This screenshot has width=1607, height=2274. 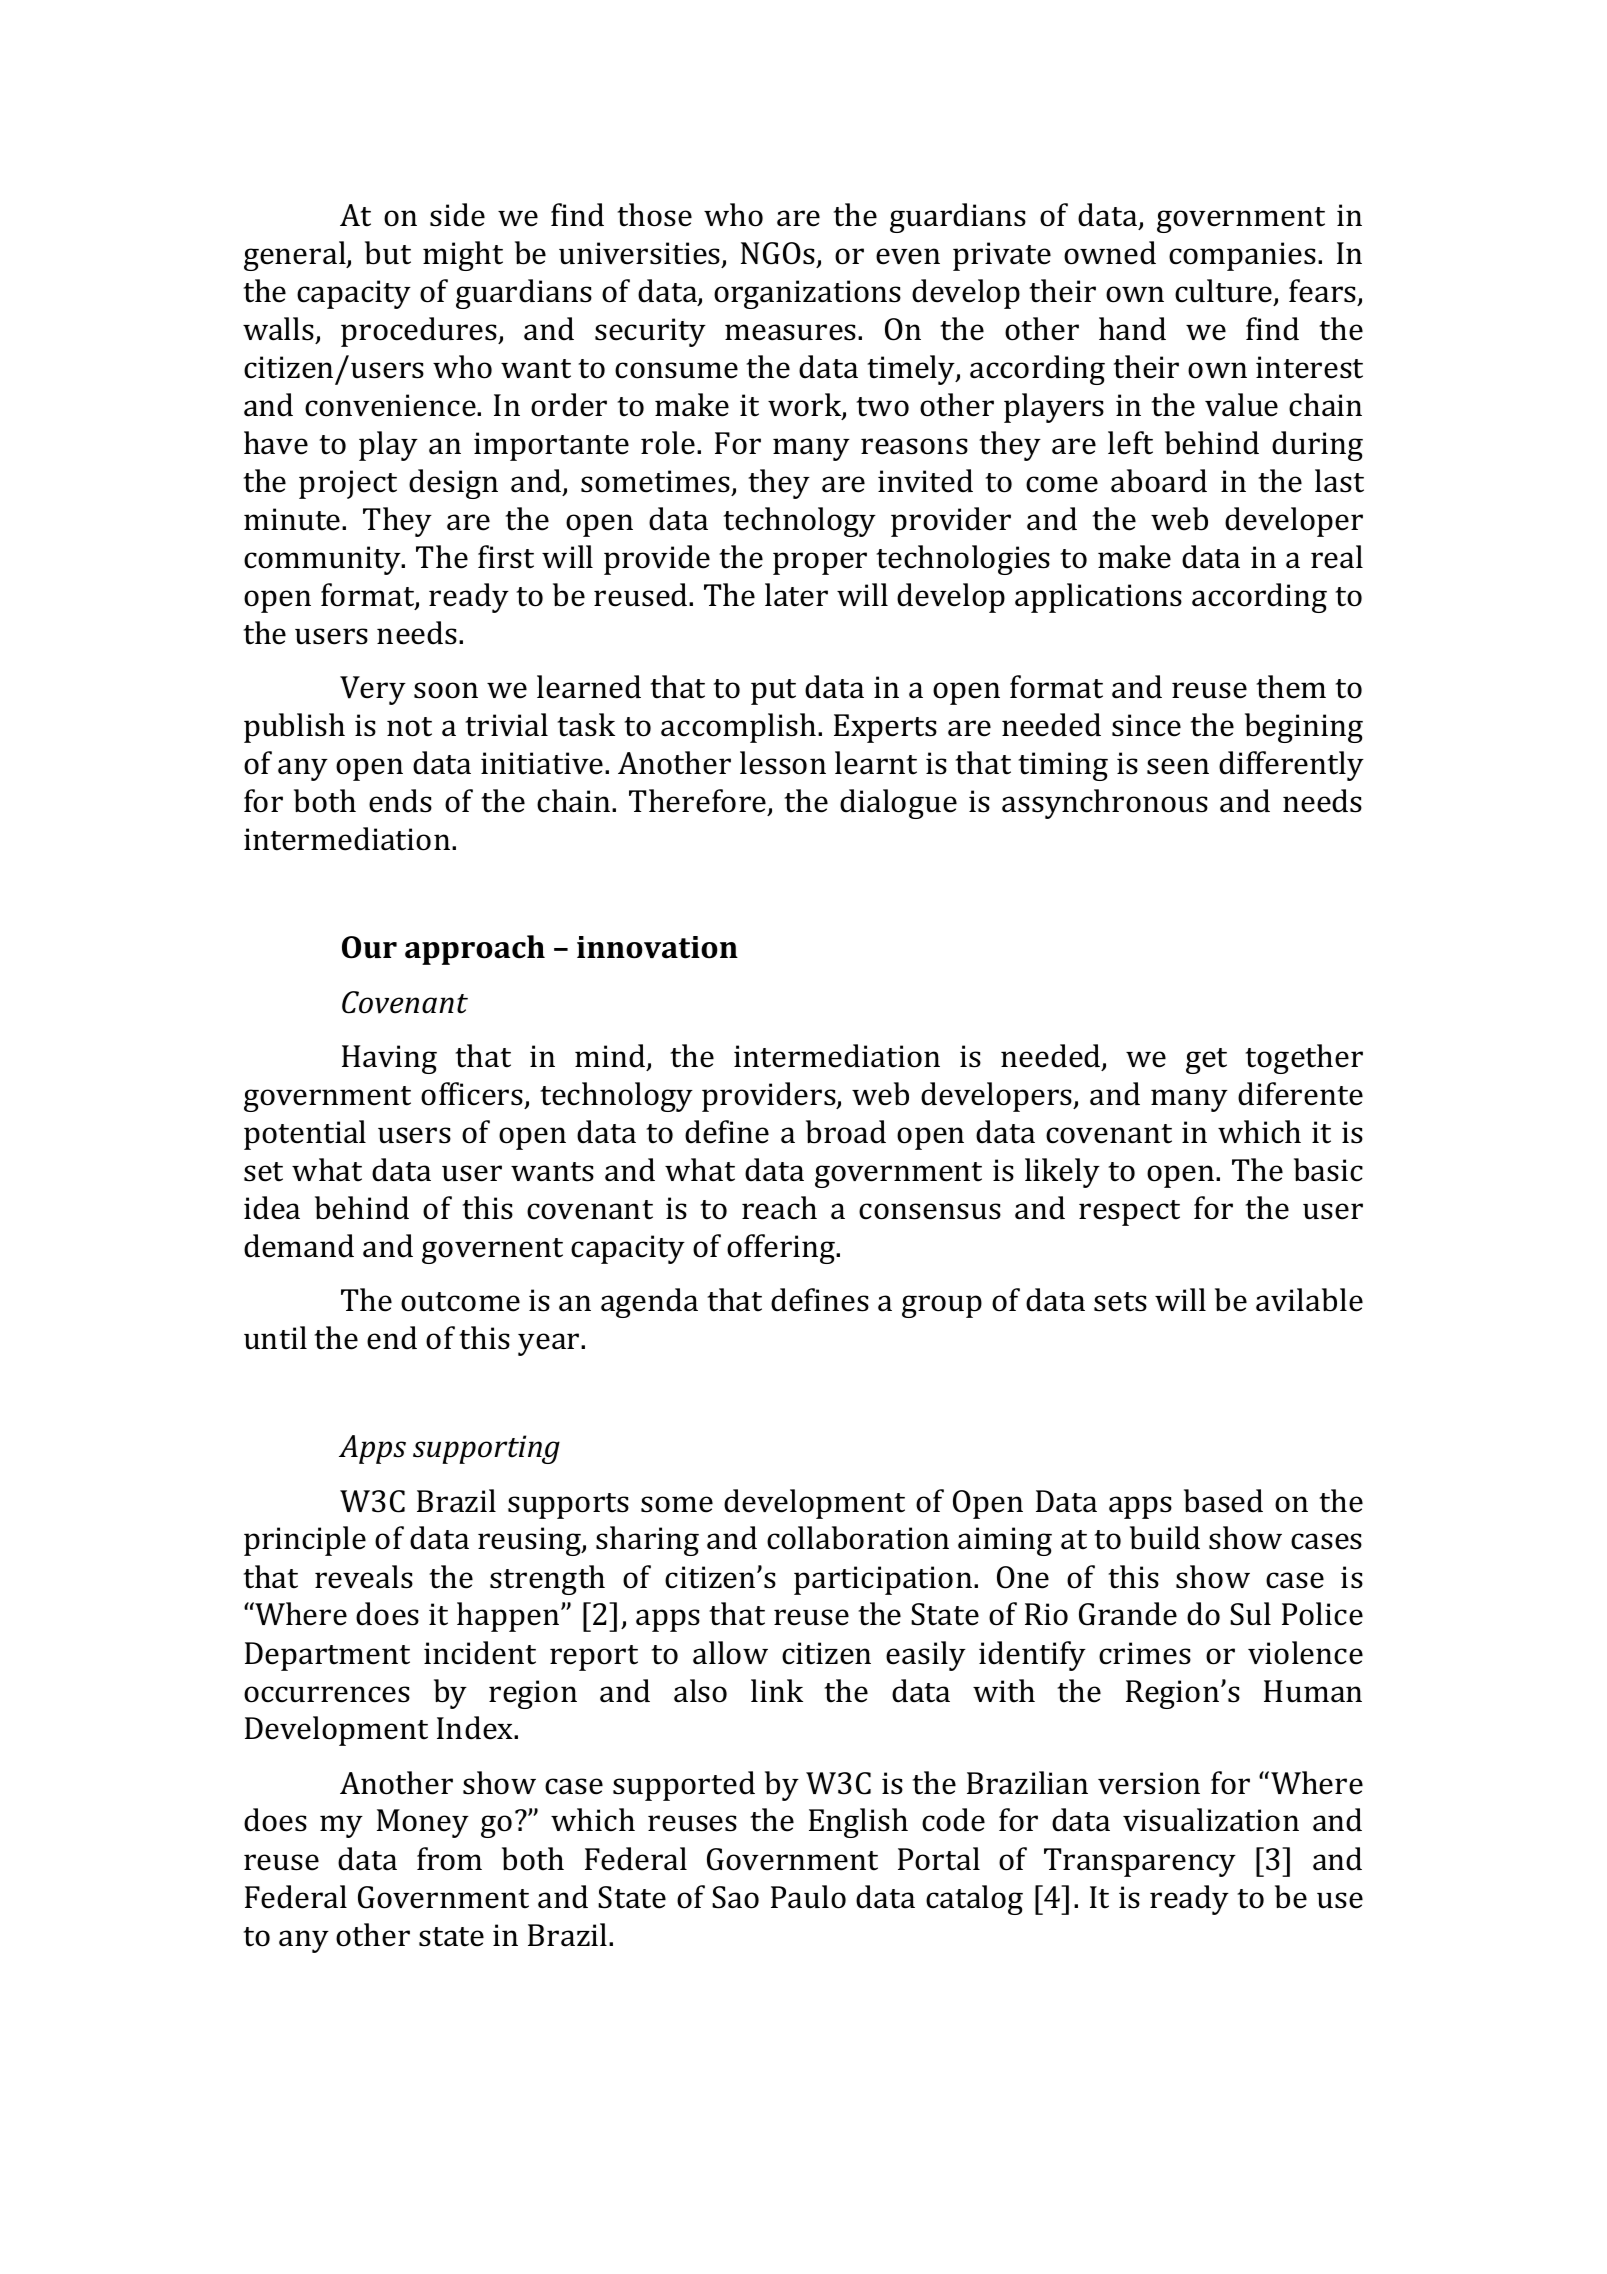 What do you see at coordinates (389, 1059) in the screenshot?
I see `Having` at bounding box center [389, 1059].
